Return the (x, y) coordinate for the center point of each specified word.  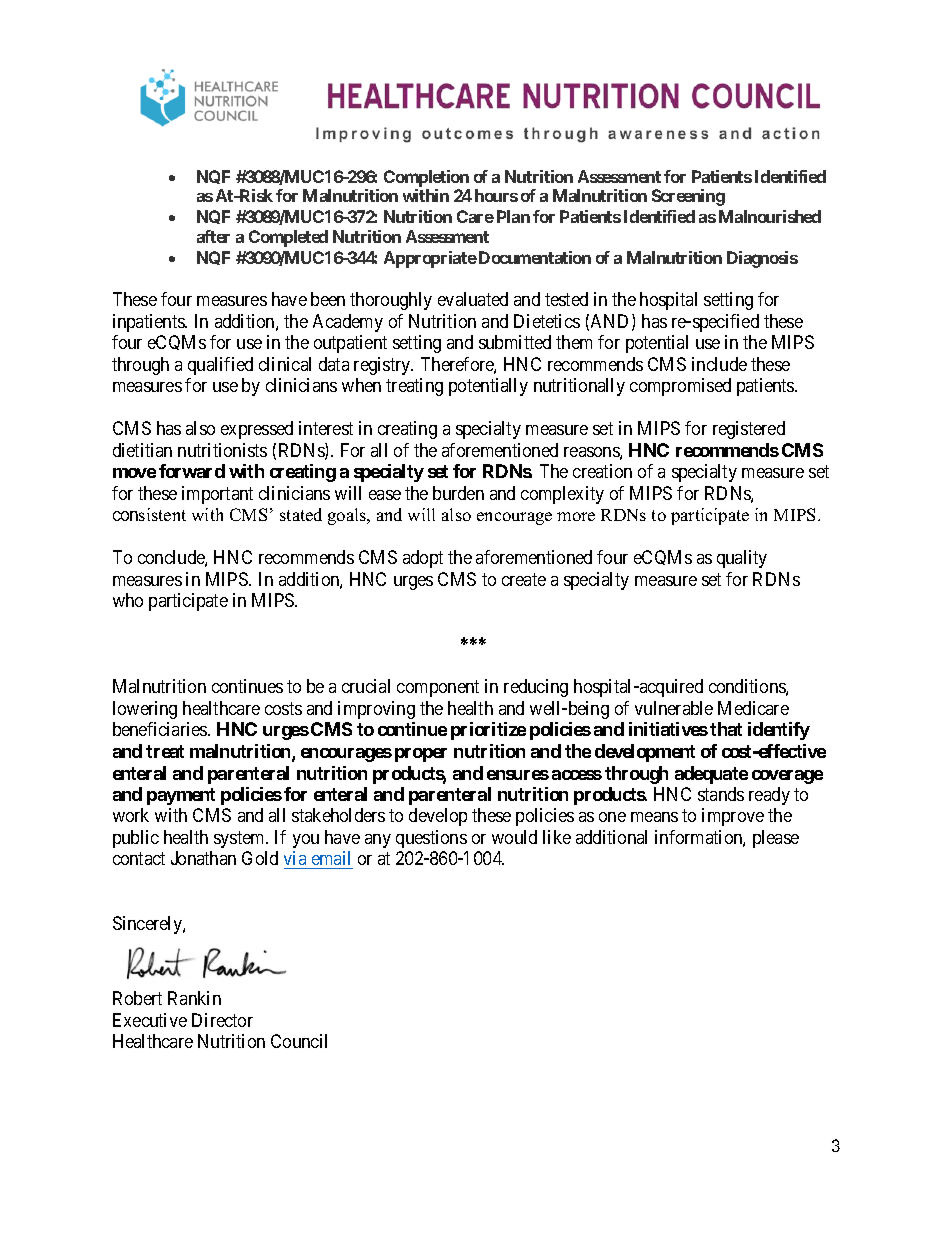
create (524, 579)
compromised (680, 387)
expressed (257, 430)
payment (181, 796)
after (213, 236)
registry (383, 366)
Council (299, 1041)
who (128, 600)
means (654, 817)
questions (431, 839)
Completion (426, 178)
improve (733, 817)
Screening (688, 197)
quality (742, 559)
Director (222, 1020)
